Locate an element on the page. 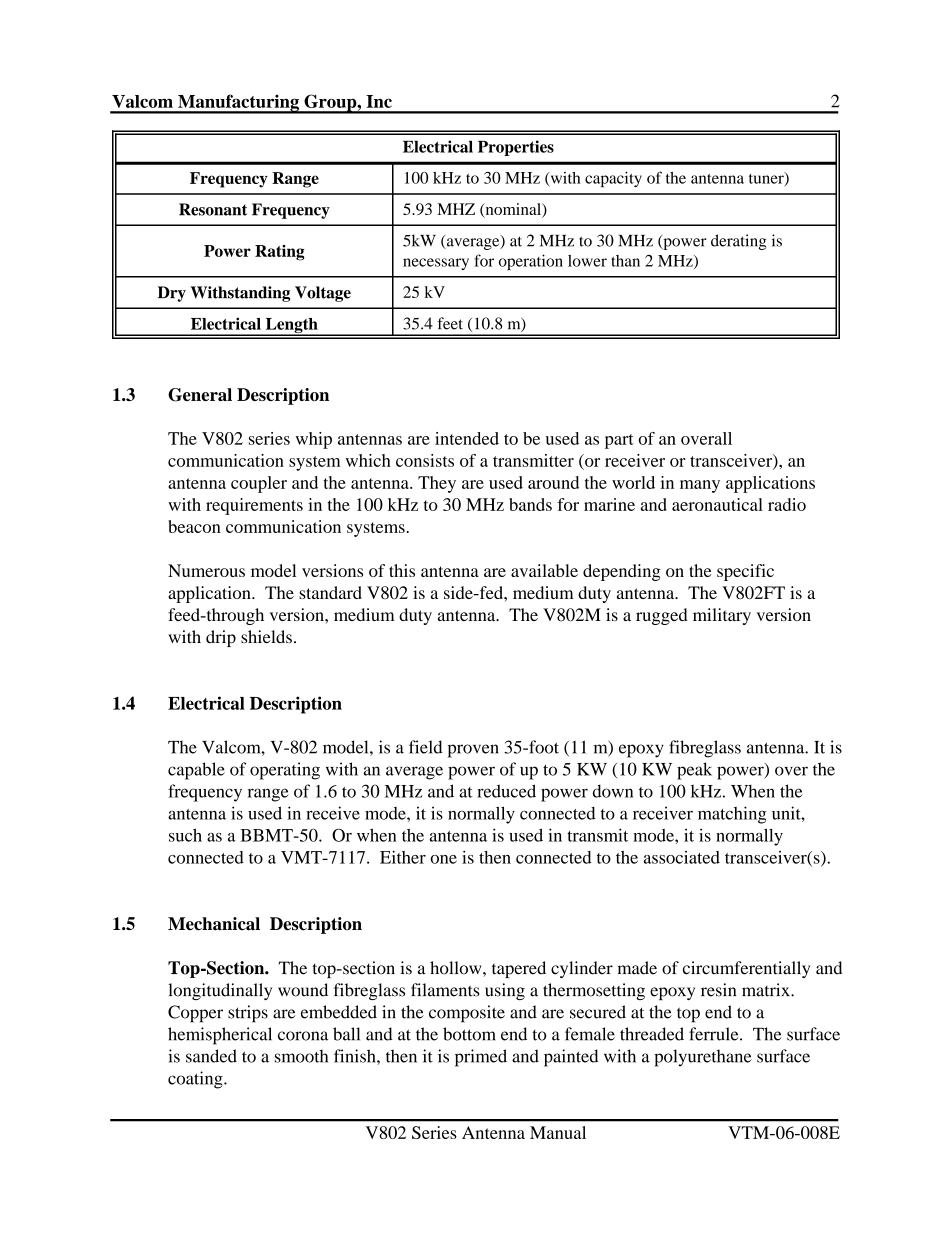  reduced is located at coordinates (506, 791).
